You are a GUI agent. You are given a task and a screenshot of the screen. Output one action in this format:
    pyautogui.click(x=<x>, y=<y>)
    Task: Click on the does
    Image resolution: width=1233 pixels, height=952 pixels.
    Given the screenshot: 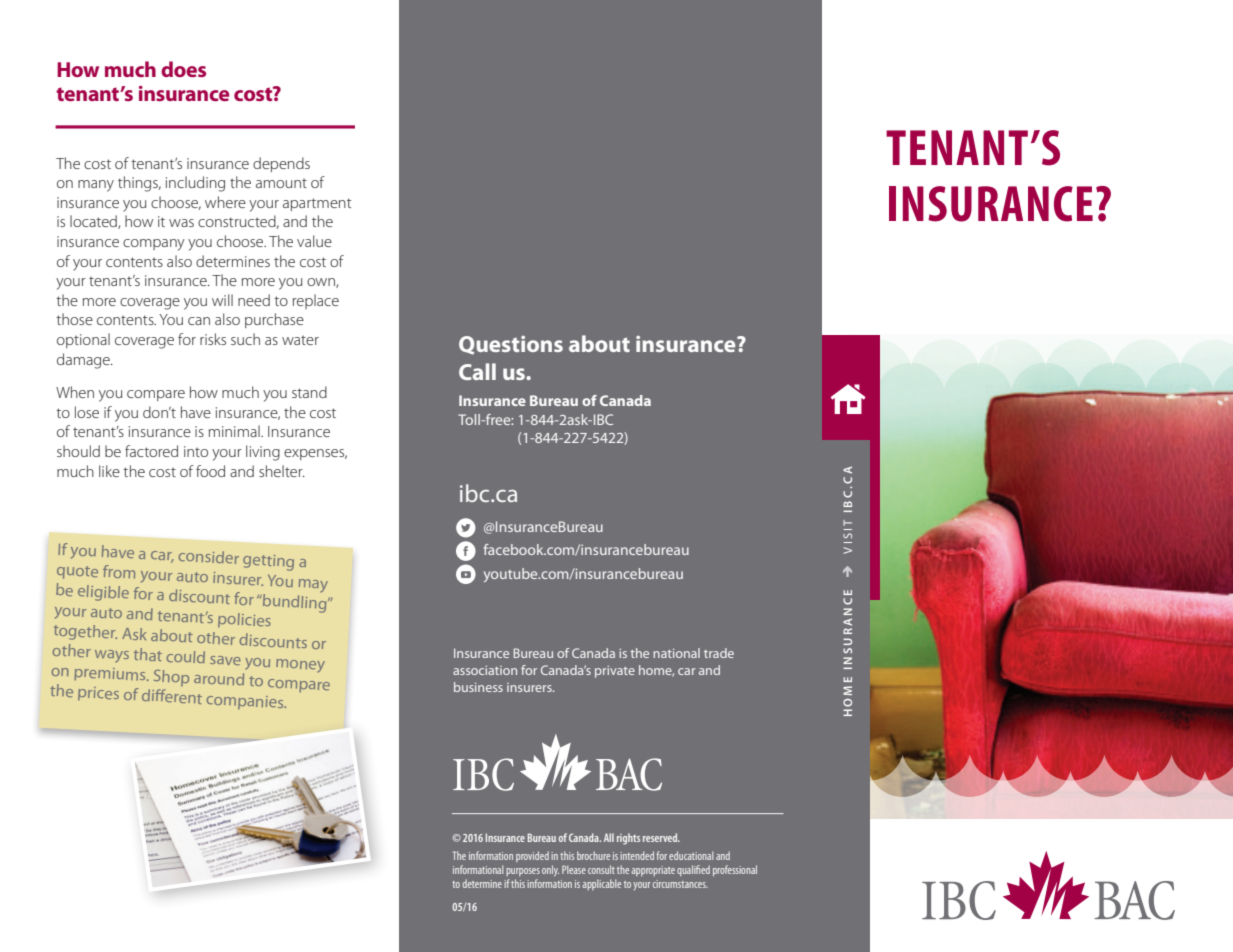 What is the action you would take?
    pyautogui.click(x=183, y=69)
